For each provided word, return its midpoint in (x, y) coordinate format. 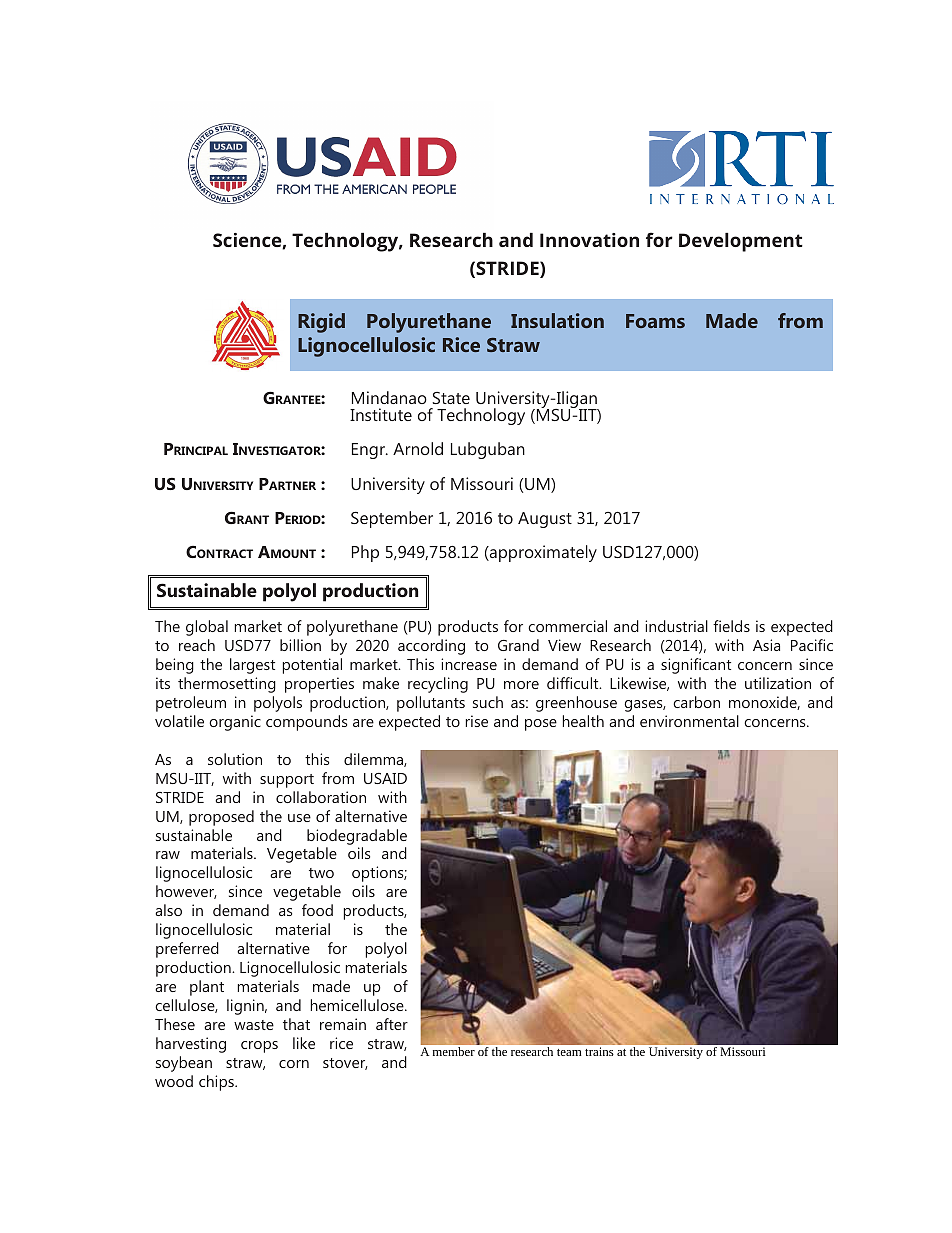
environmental (689, 721)
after (392, 1024)
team (569, 1052)
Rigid (321, 323)
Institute (381, 414)
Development (741, 242)
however (186, 892)
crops (259, 1047)
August (545, 520)
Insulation (557, 320)
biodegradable (357, 837)
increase (469, 664)
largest (252, 666)
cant (716, 665)
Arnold (418, 448)
